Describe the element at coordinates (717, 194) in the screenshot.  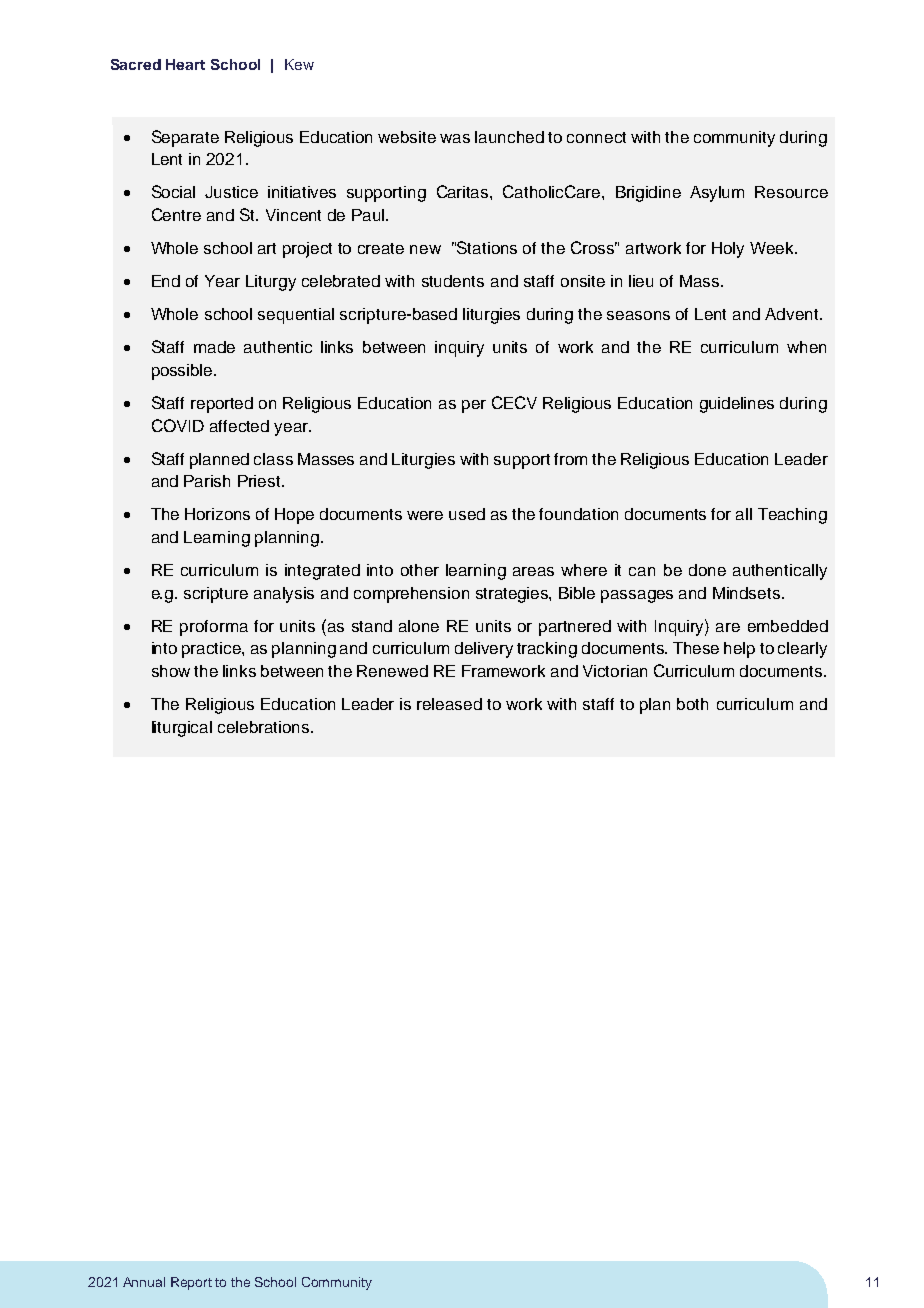
I see `Asylum` at that location.
